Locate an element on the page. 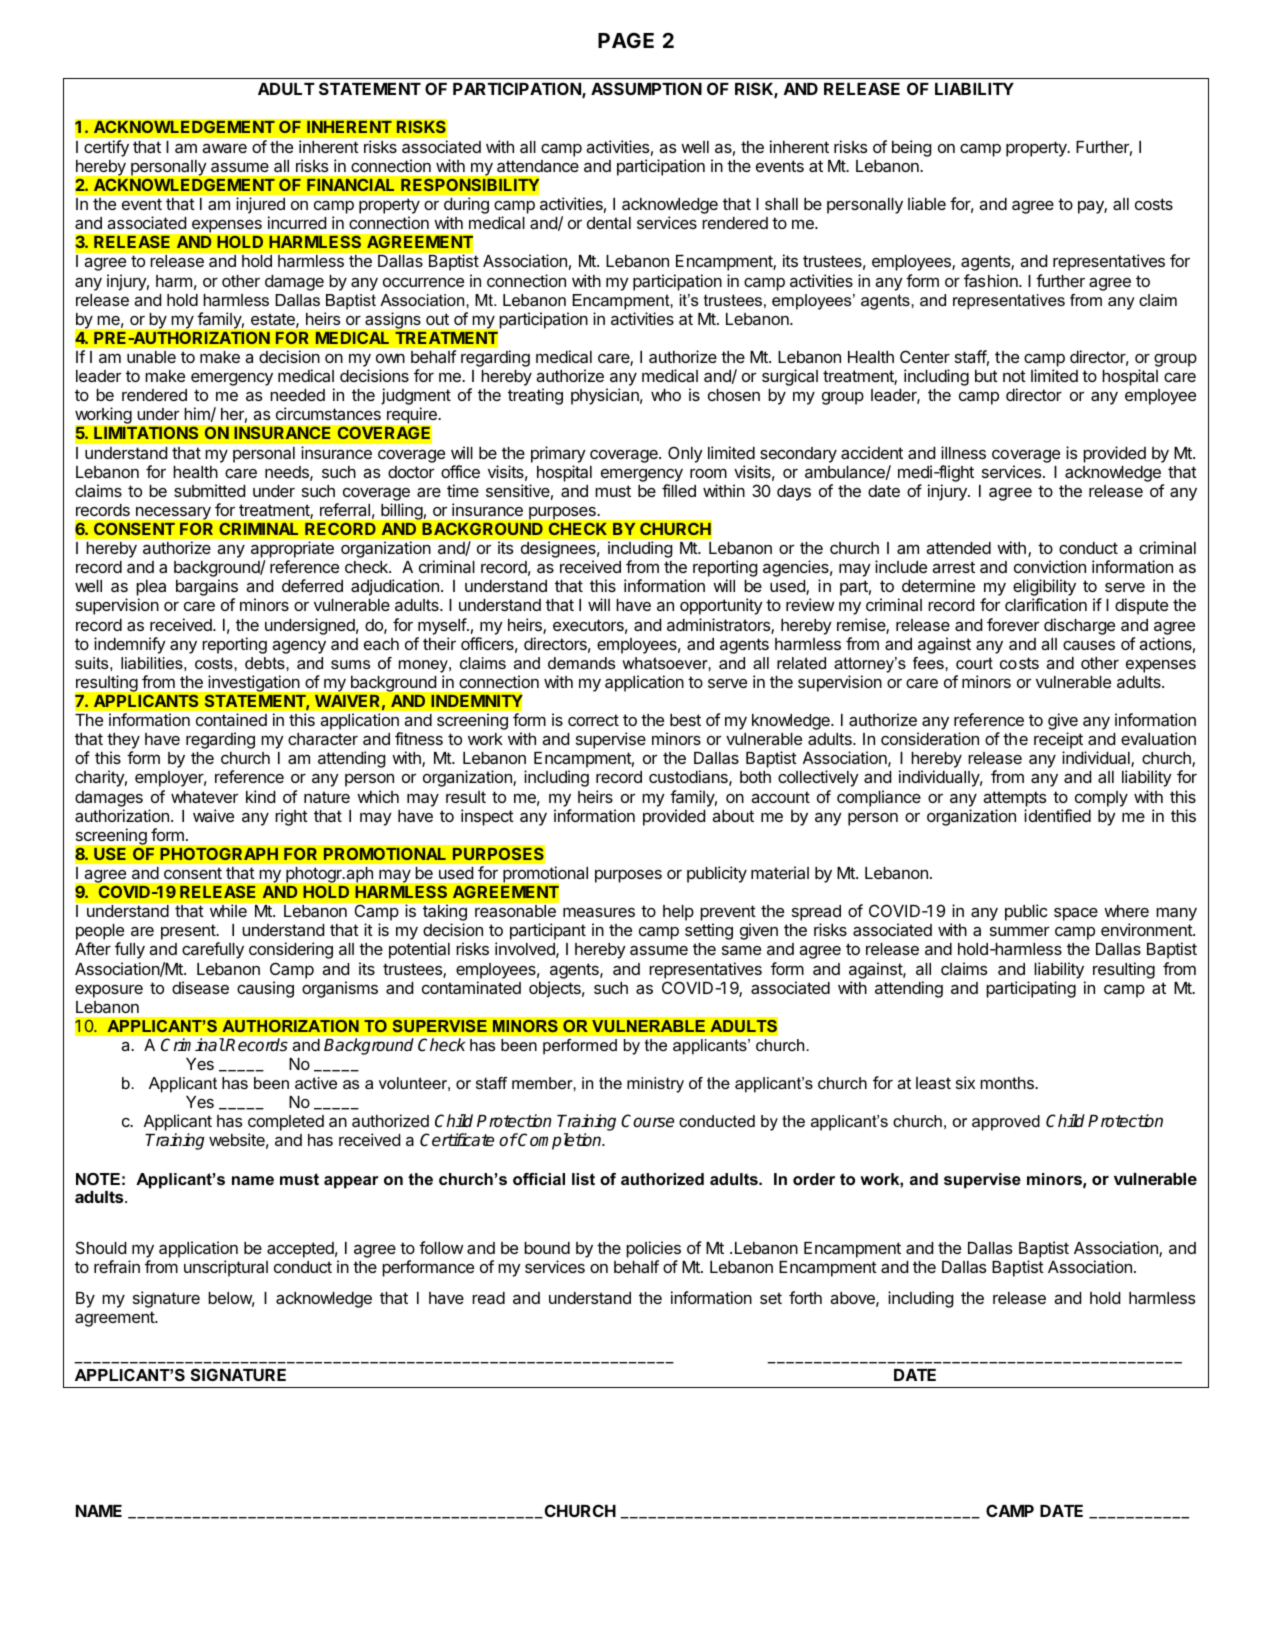 The height and width of the image is (1645, 1271). identified is located at coordinates (1057, 815).
